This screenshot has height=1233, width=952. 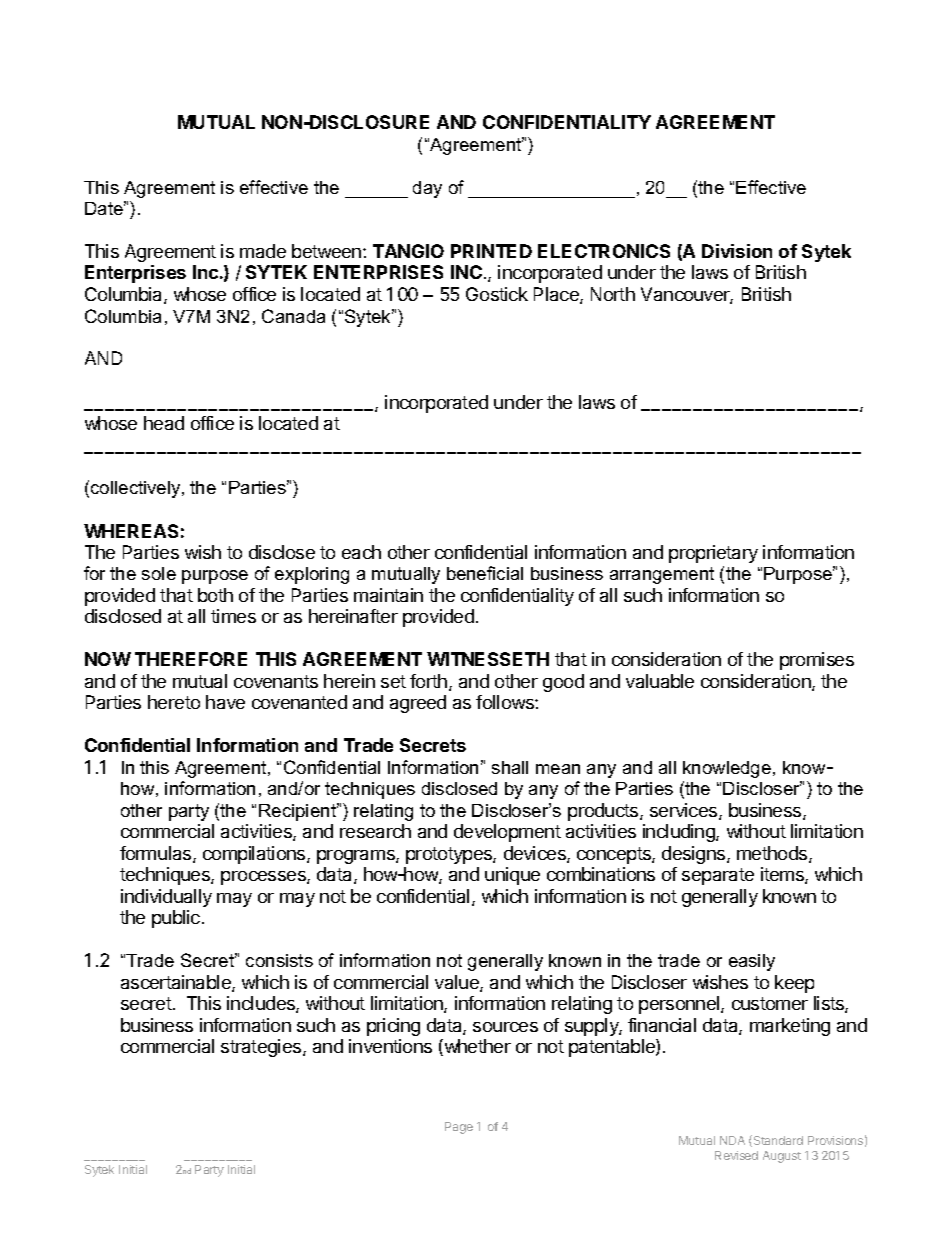 I want to click on proprietary, so click(x=713, y=554).
